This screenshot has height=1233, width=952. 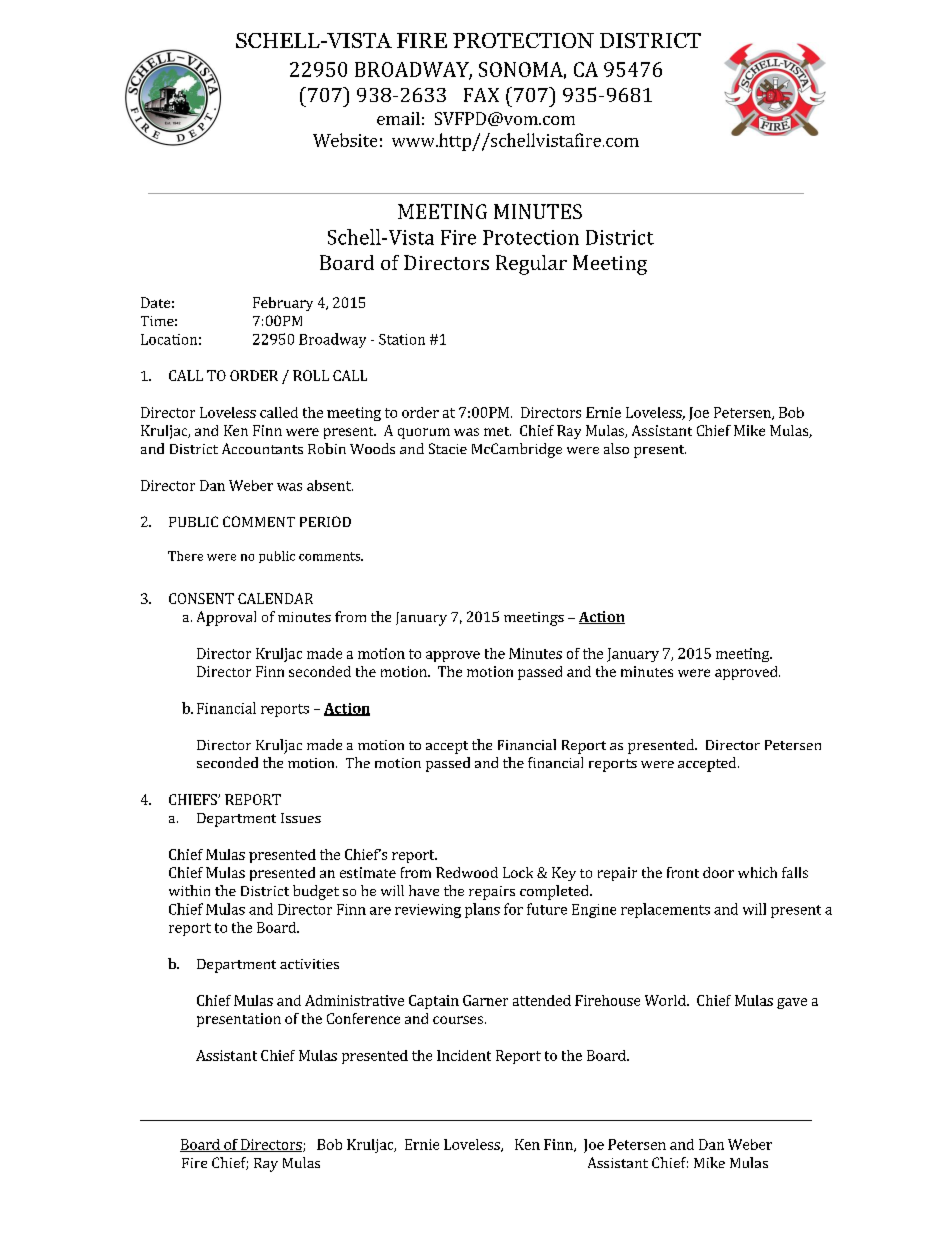 I want to click on Redwood, so click(x=467, y=872).
